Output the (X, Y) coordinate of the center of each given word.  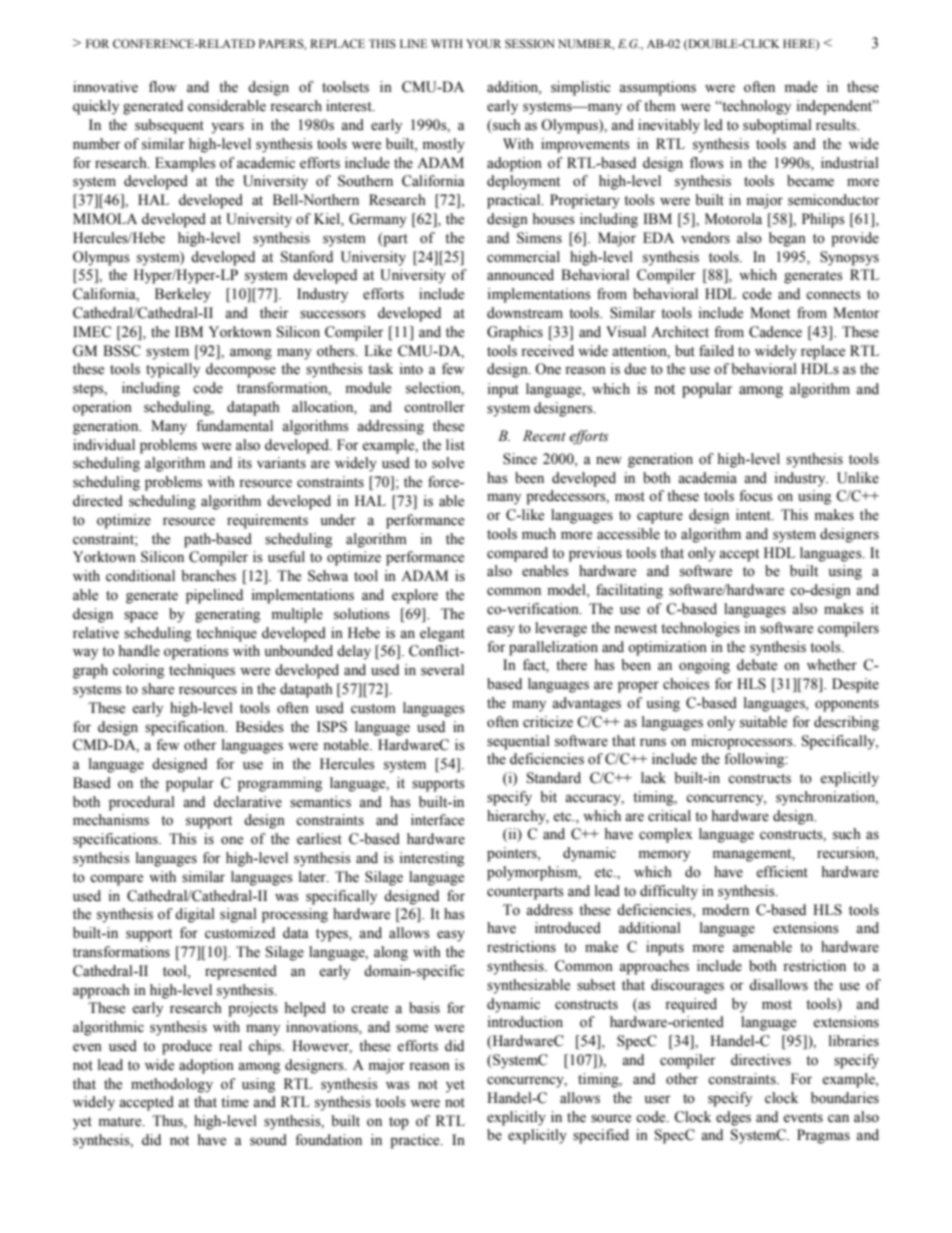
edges (733, 1118)
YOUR (483, 44)
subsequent (169, 126)
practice (416, 1141)
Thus (168, 1122)
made (801, 87)
